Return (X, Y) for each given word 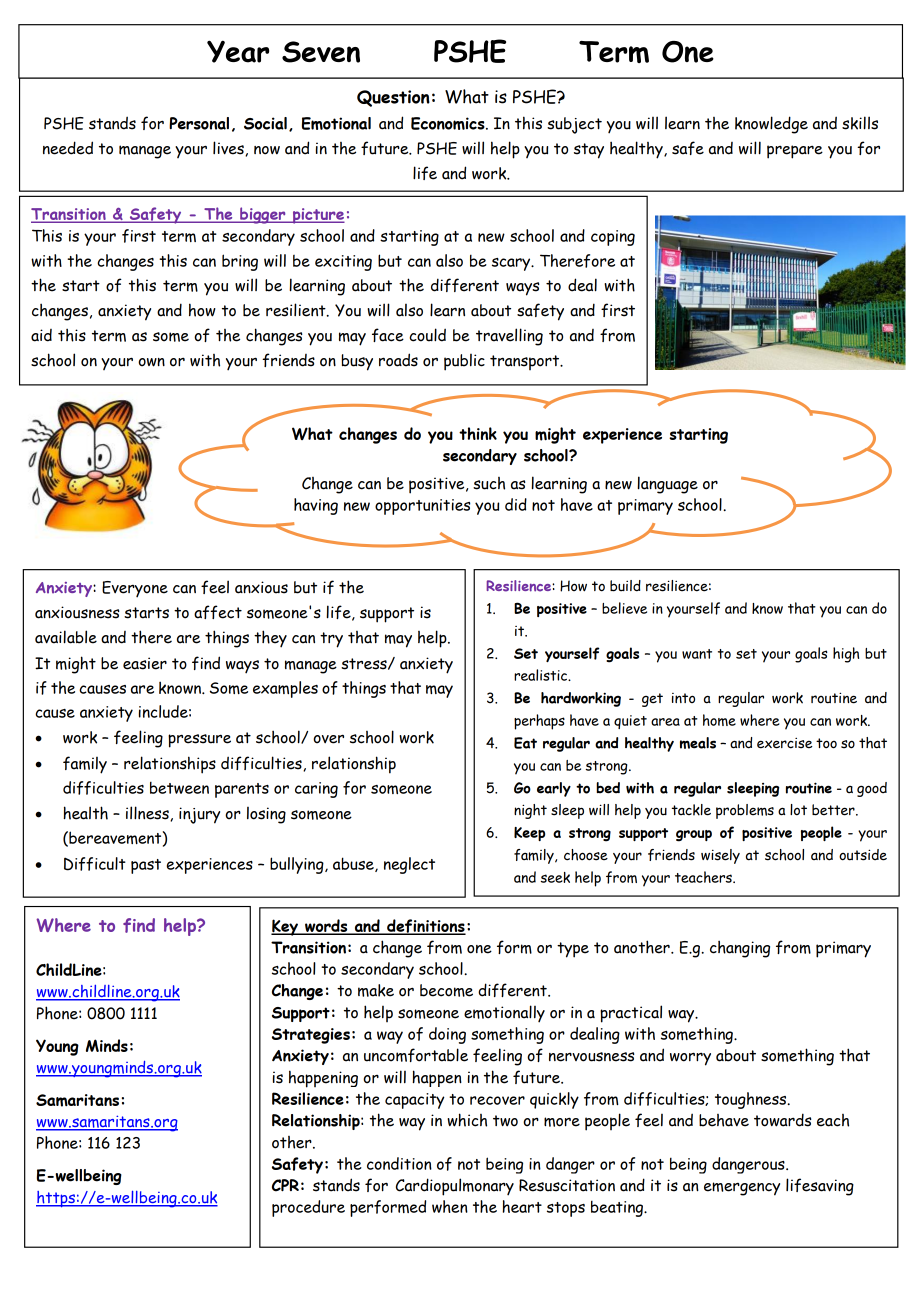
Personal (199, 123)
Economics (449, 123)
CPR (285, 1185)
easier (145, 663)
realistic (542, 675)
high (846, 655)
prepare (795, 152)
